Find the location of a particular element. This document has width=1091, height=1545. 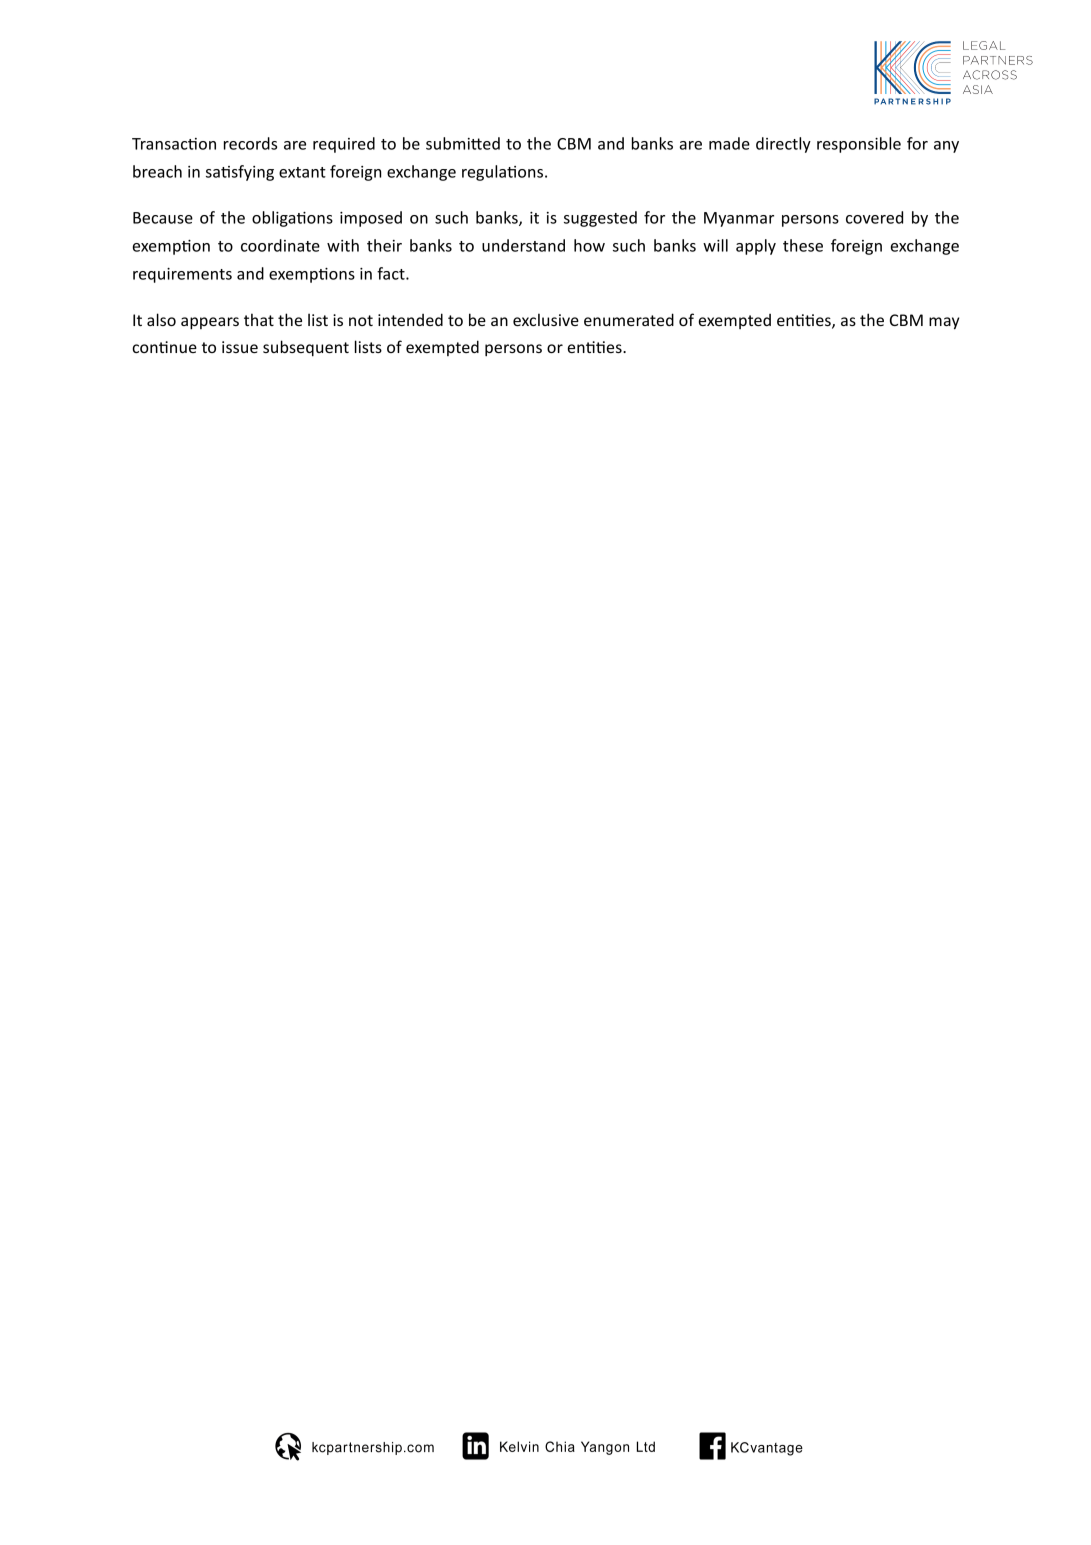

these is located at coordinates (803, 245).
